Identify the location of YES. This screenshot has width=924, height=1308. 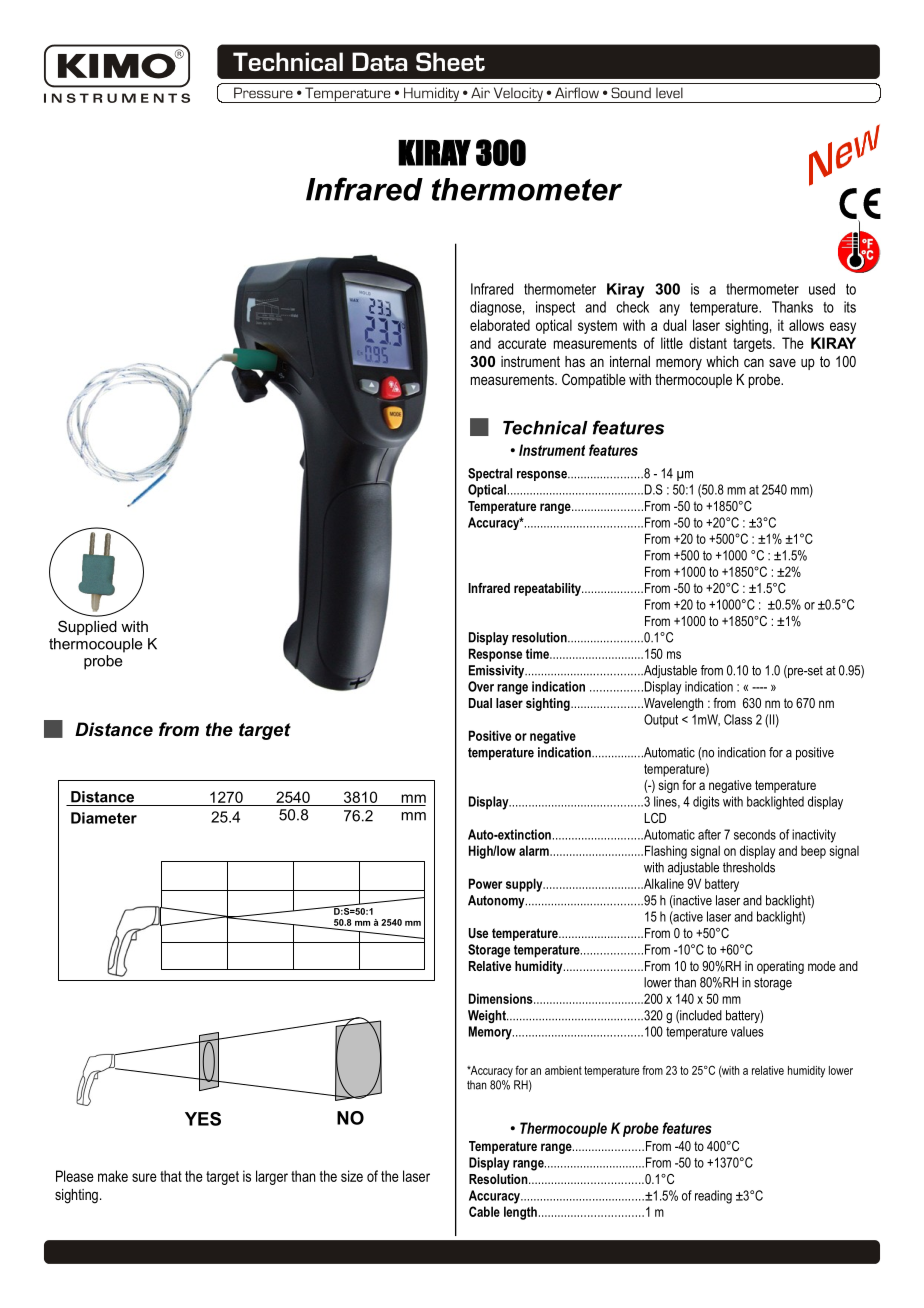
(203, 1119).
